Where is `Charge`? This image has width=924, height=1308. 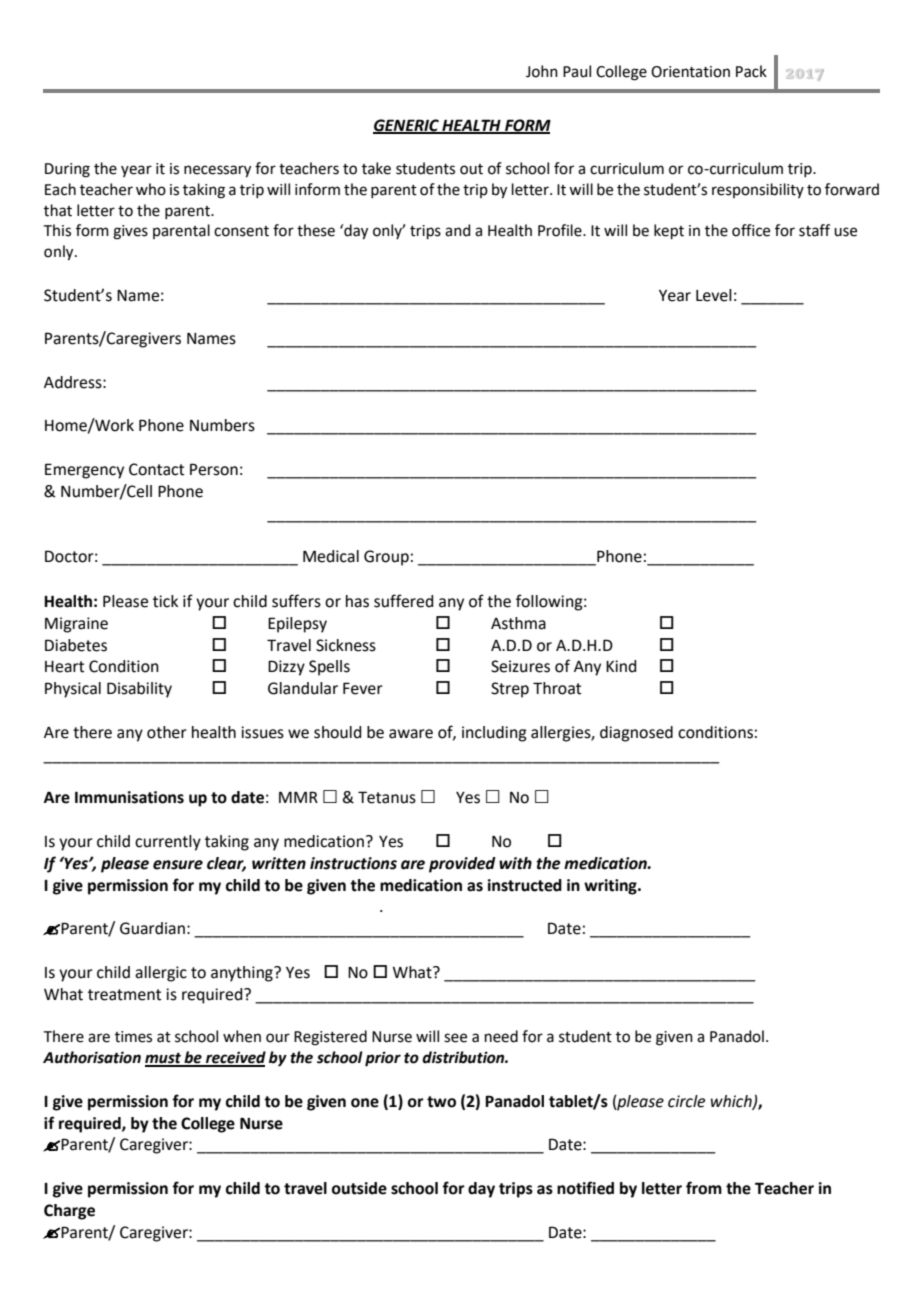
Charge is located at coordinates (69, 1212).
